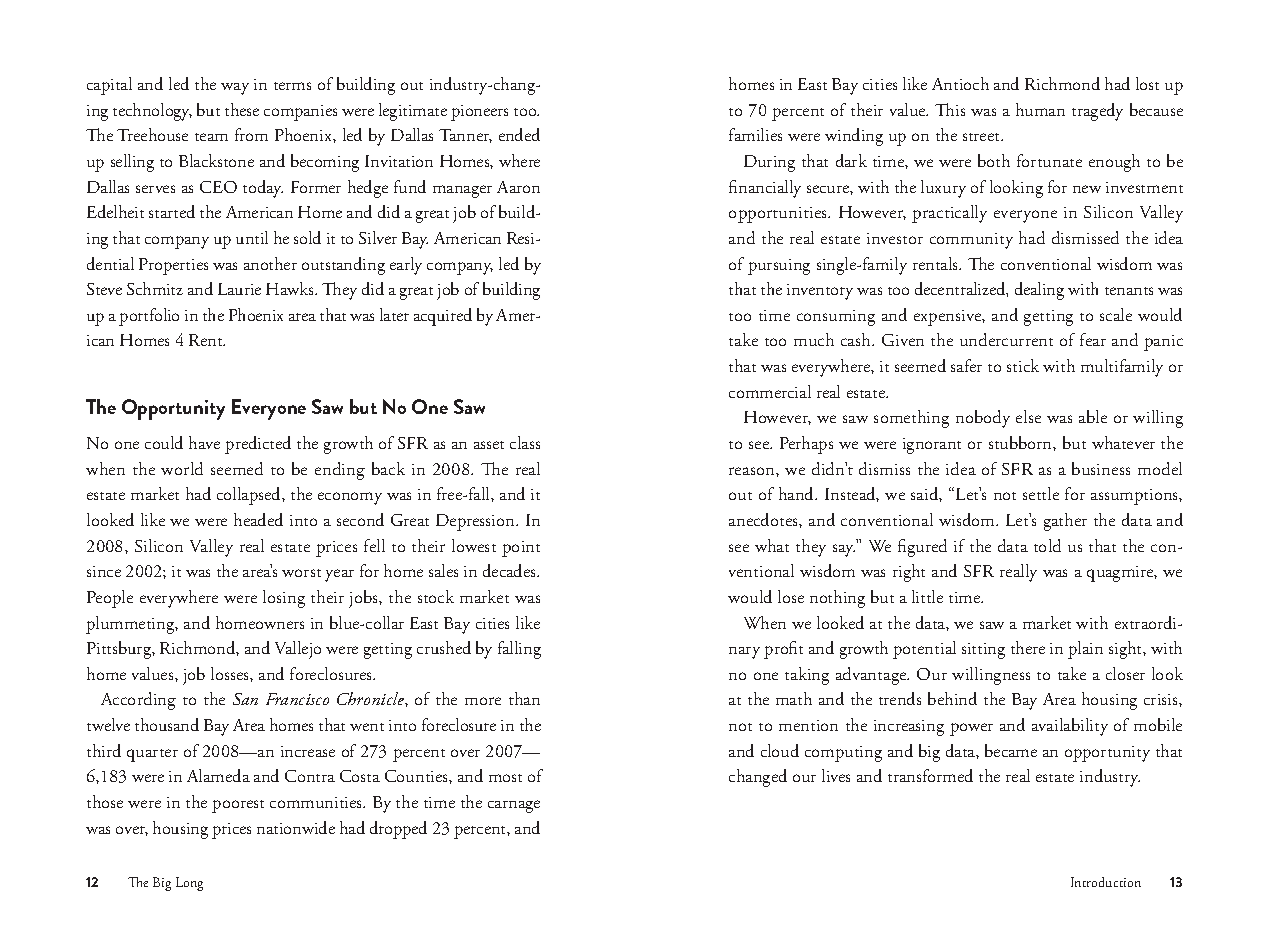 This page has height=952, width=1270. I want to click on ended, so click(519, 134).
